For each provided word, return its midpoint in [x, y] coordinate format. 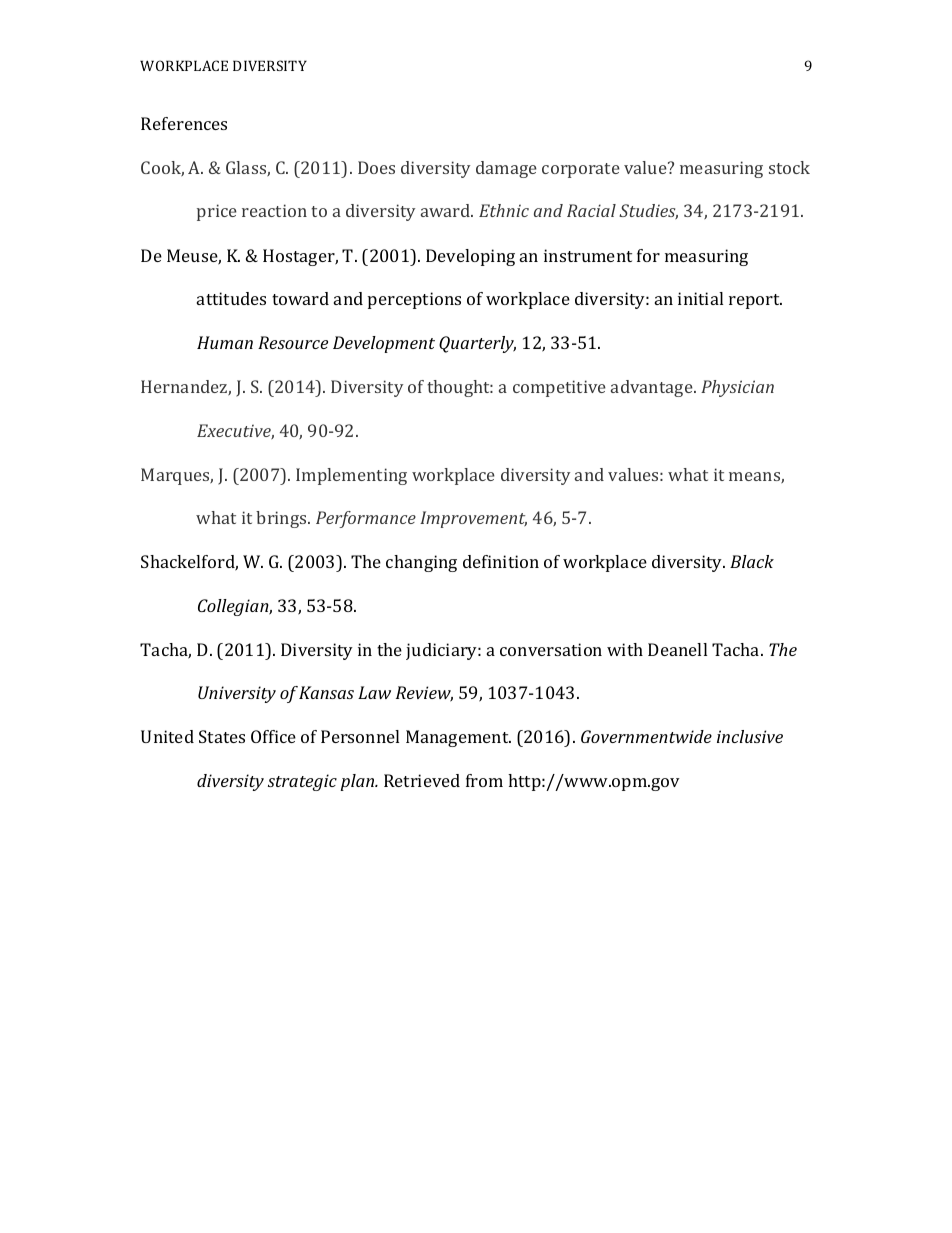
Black [752, 561]
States [222, 736]
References [184, 123]
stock [789, 167]
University [237, 694]
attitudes [231, 298]
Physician [737, 388]
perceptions [414, 300]
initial [700, 298]
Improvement [473, 519]
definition [501, 561]
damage [506, 169]
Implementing [351, 476]
